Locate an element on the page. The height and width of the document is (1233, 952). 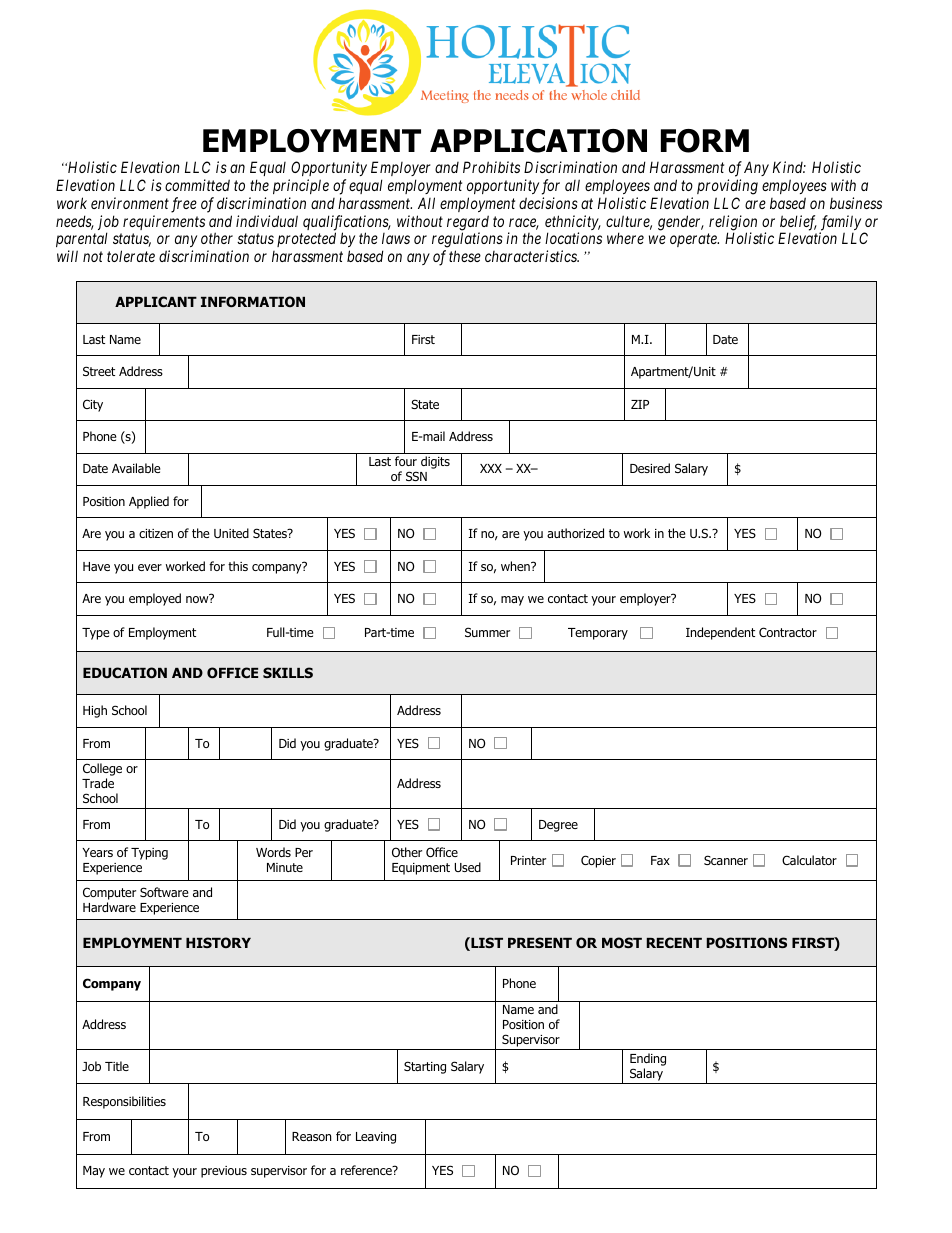
Leaving is located at coordinates (376, 1138).
